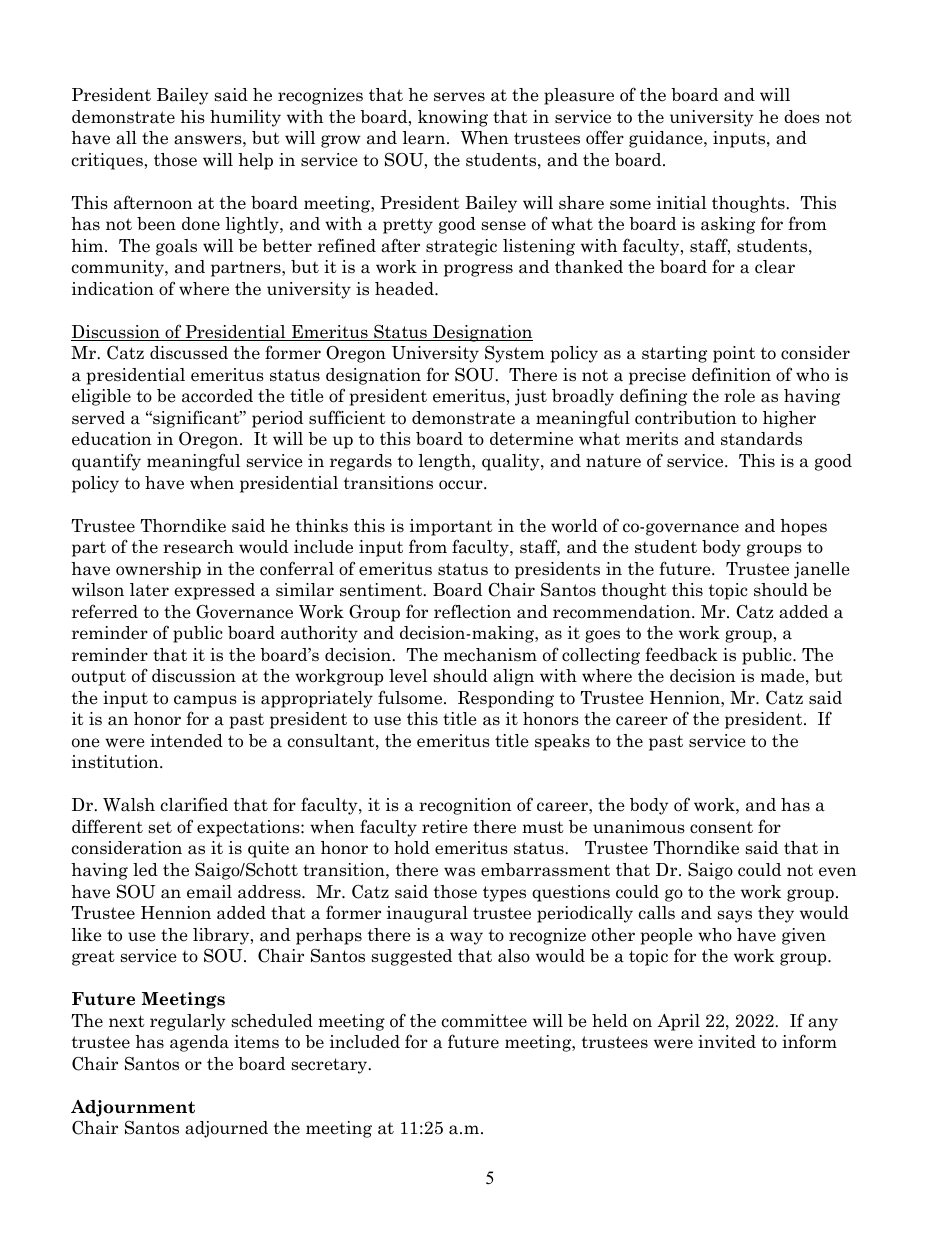  I want to click on janelle, so click(822, 570).
